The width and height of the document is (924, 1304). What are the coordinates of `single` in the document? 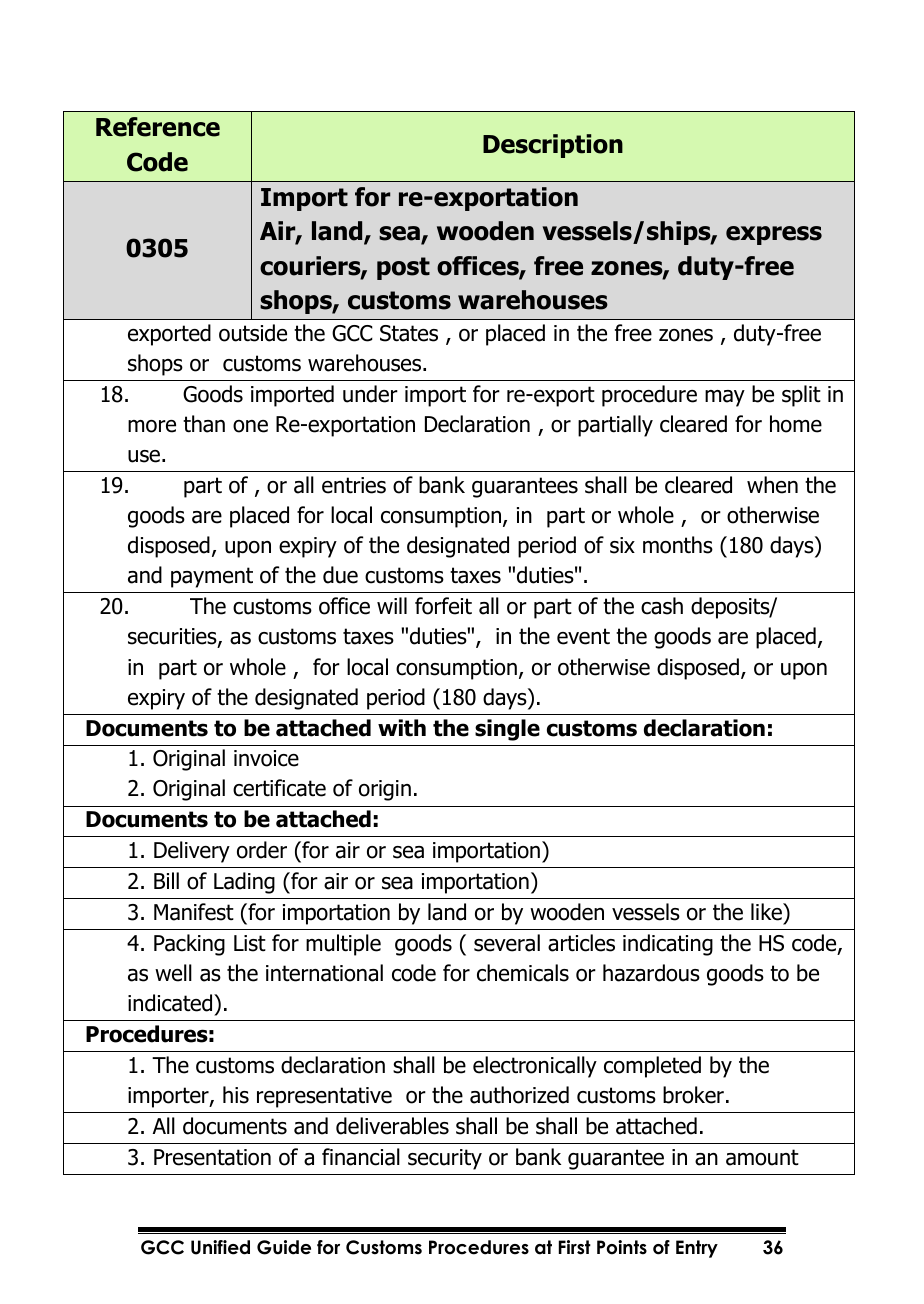 It's located at (507, 730).
